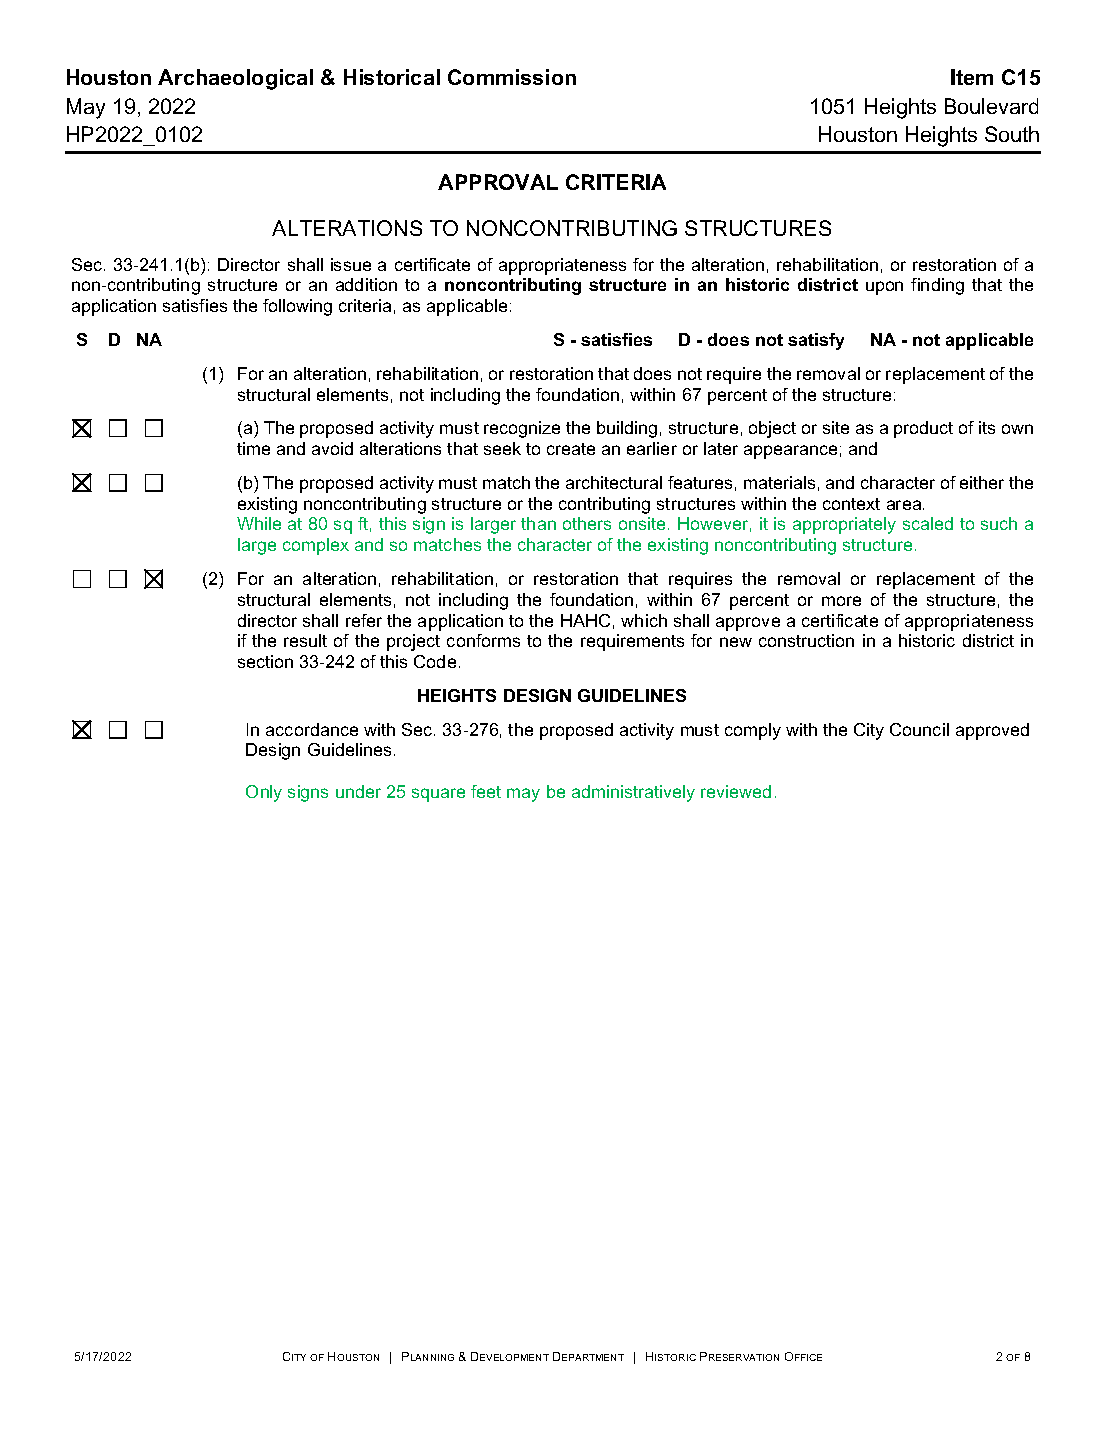 Image resolution: width=1106 pixels, height=1431 pixels. What do you see at coordinates (816, 341) in the page?
I see `satisfy` at bounding box center [816, 341].
